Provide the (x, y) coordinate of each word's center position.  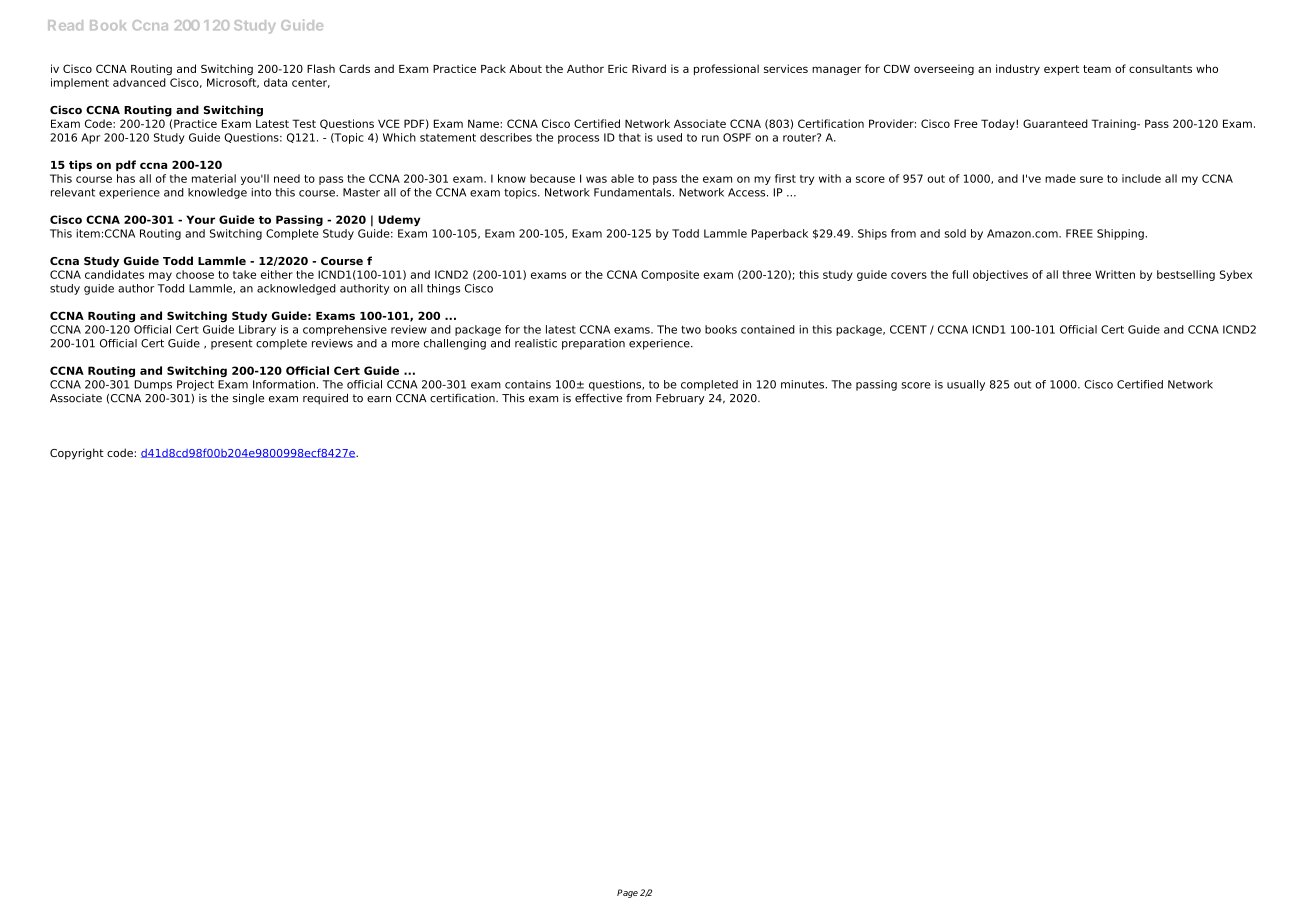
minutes (804, 384)
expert (1061, 70)
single (248, 399)
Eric (618, 68)
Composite (670, 275)
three (1077, 274)
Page (627, 893)
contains (528, 384)
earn (379, 399)
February (680, 399)
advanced (139, 82)
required (325, 399)
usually (966, 385)
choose (195, 274)
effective (598, 398)
